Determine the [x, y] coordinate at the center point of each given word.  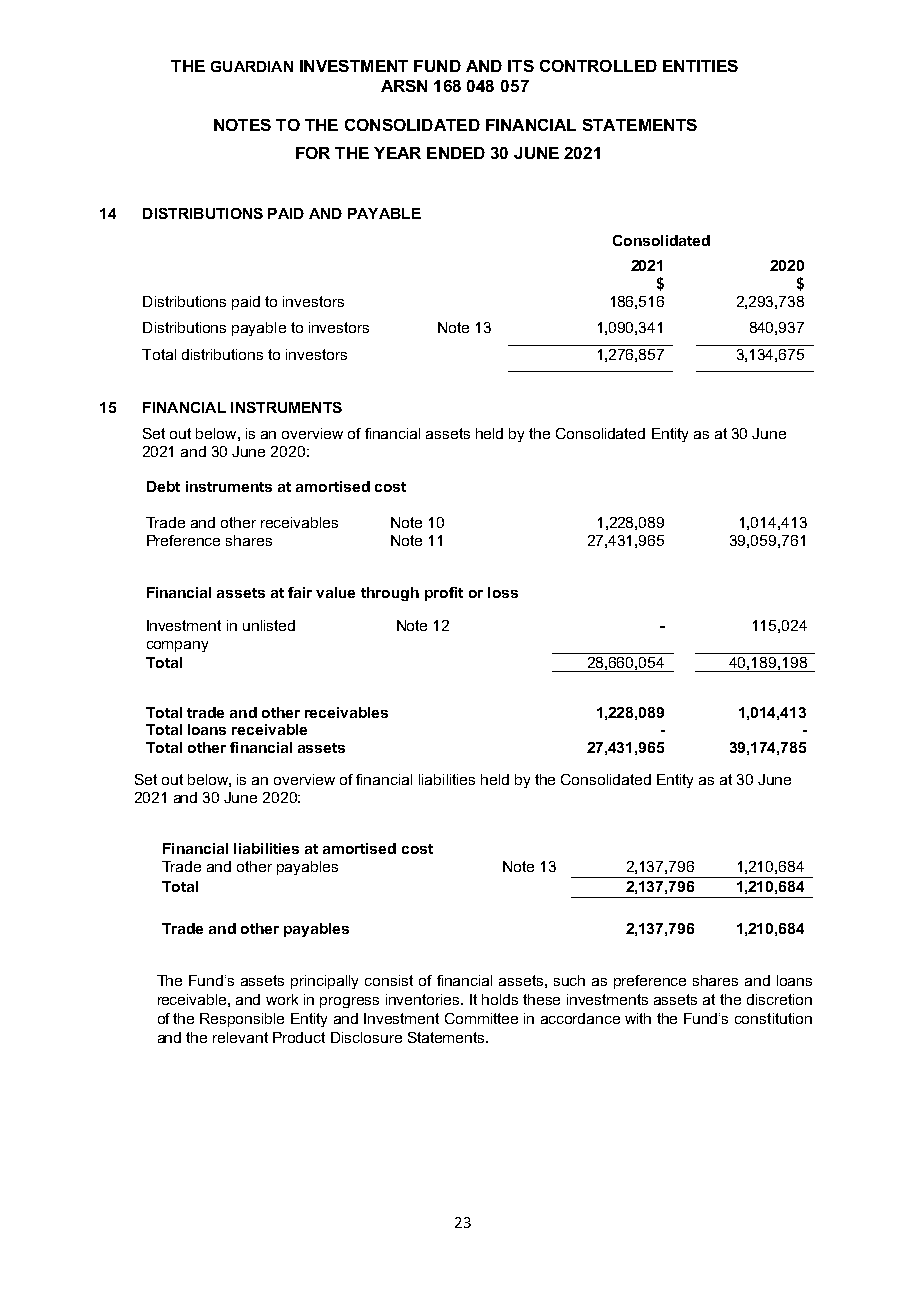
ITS [521, 66]
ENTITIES [700, 66]
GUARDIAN [252, 66]
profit [444, 594]
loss [503, 592]
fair [300, 592]
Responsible [242, 1020]
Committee [481, 1018]
